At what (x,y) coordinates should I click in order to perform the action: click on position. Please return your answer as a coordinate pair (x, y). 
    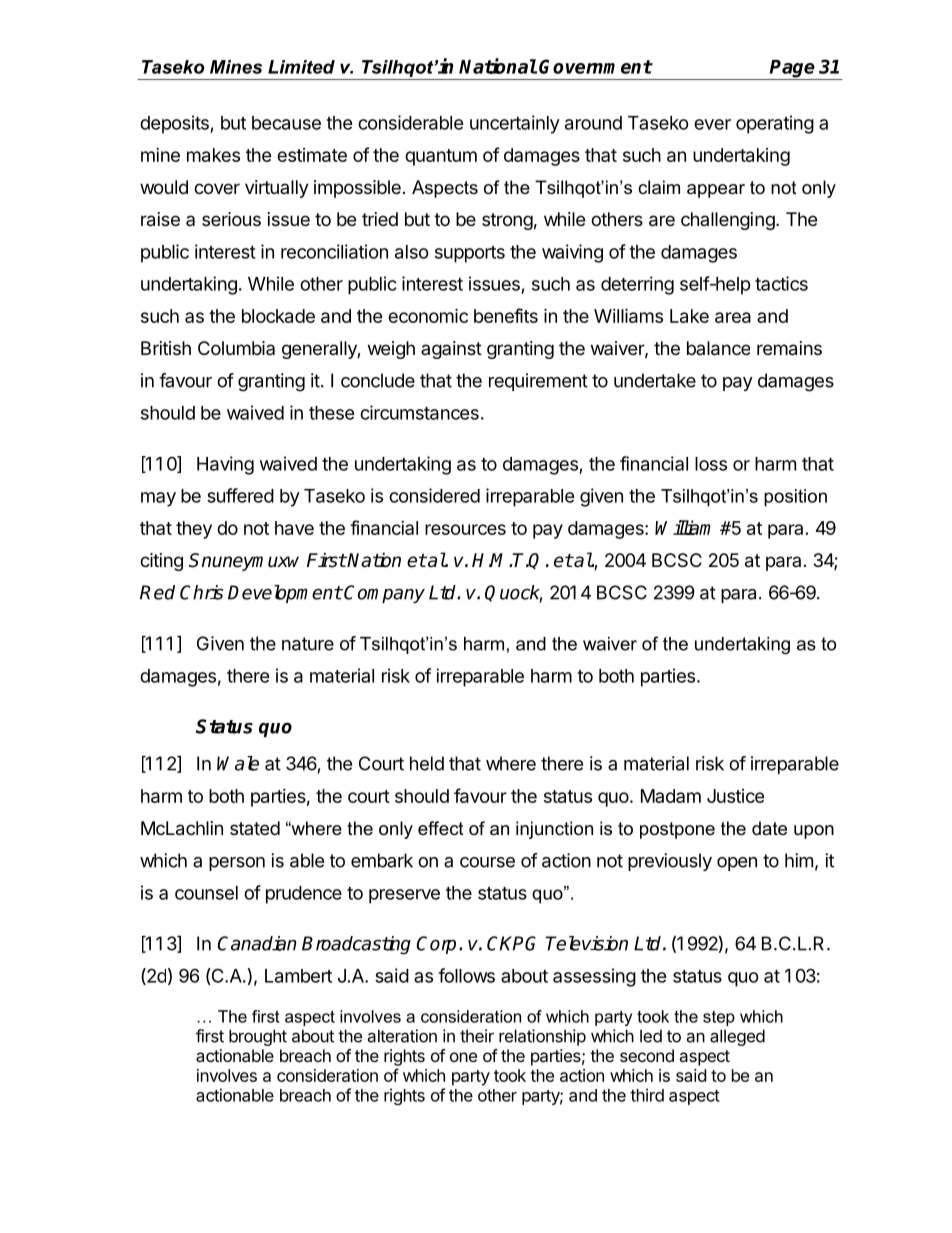
    Looking at the image, I should click on (795, 498).
